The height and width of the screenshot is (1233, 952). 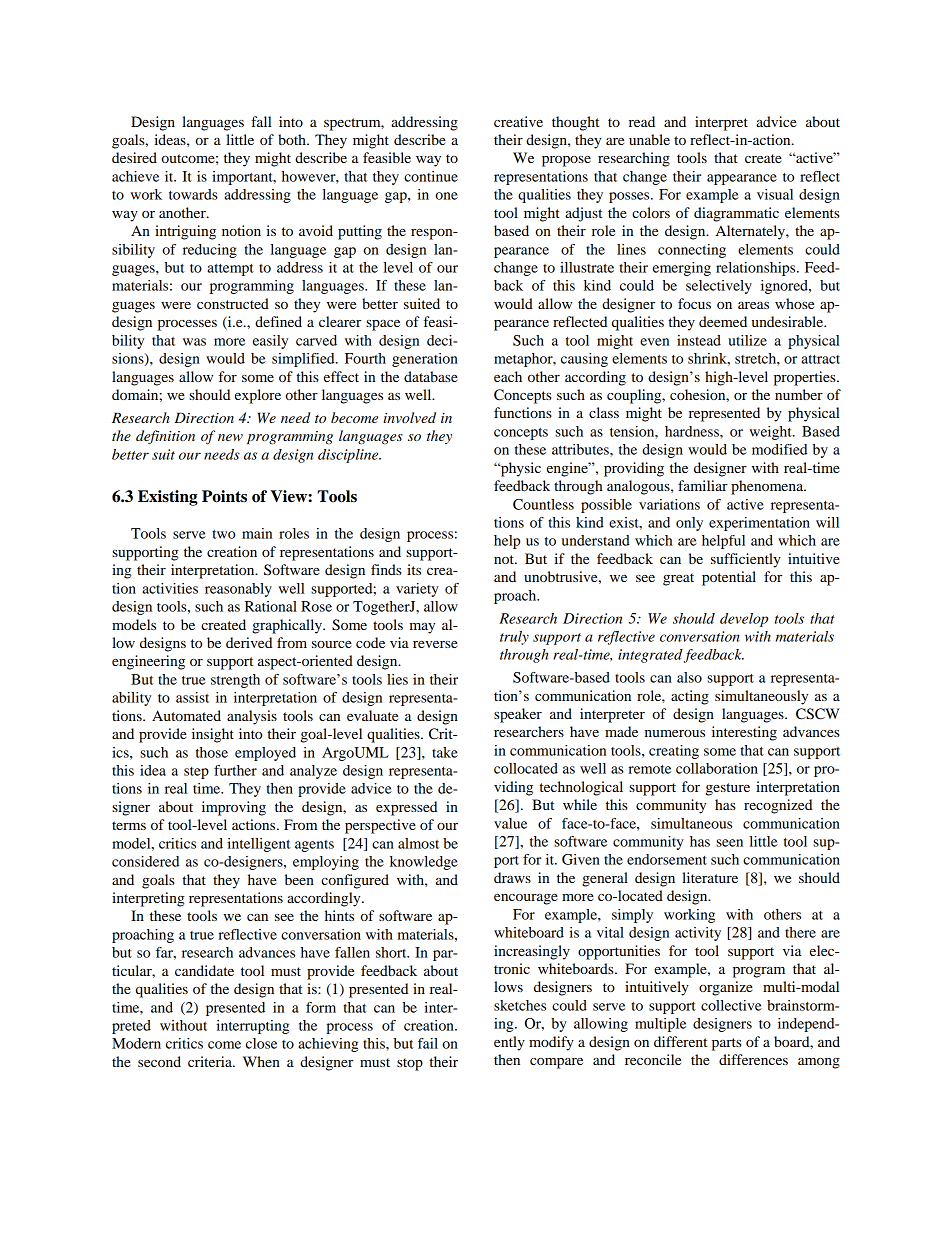 What do you see at coordinates (417, 590) in the screenshot?
I see `variety` at bounding box center [417, 590].
